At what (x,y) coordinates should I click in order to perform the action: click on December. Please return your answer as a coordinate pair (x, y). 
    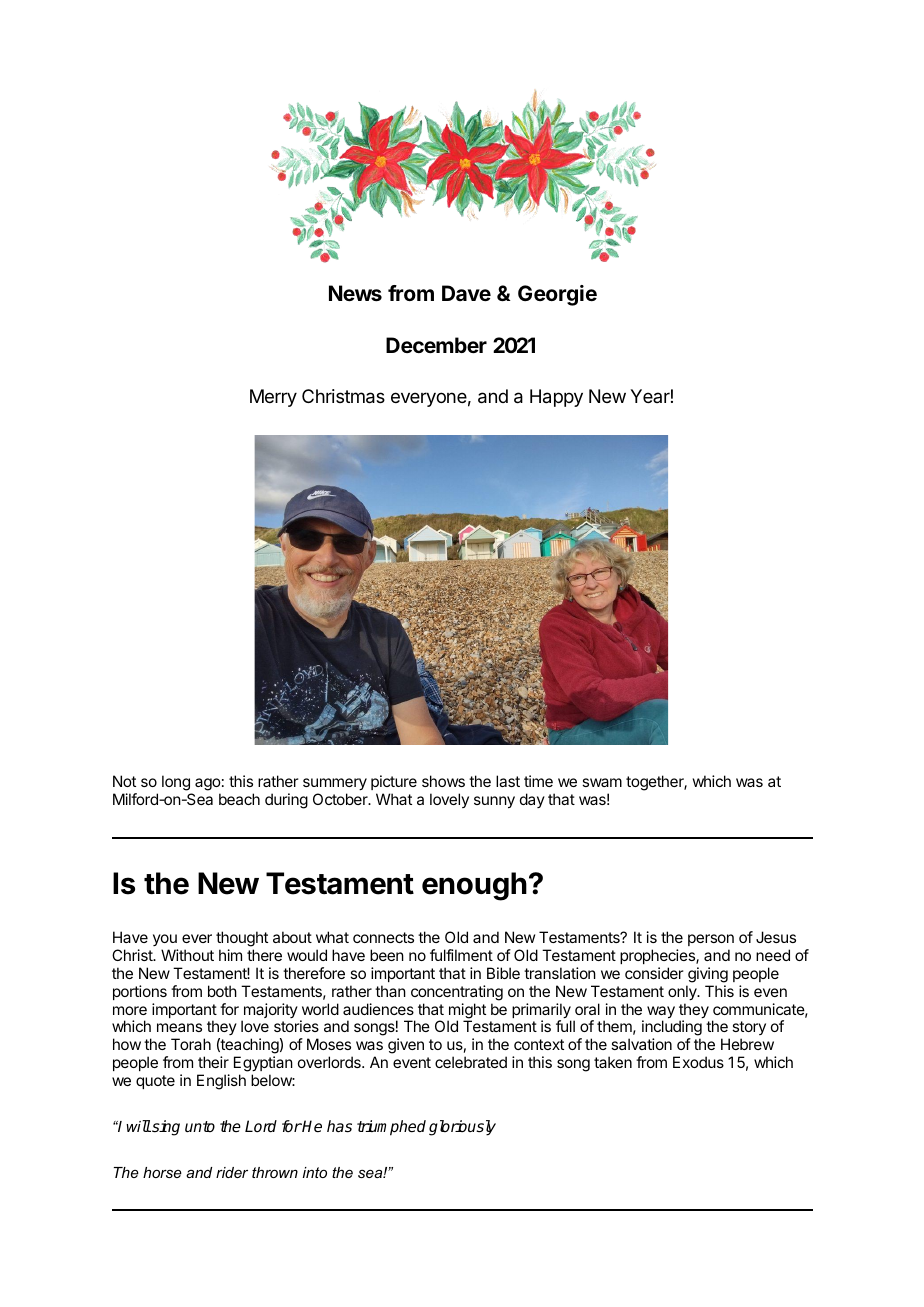
    Looking at the image, I should click on (436, 345).
